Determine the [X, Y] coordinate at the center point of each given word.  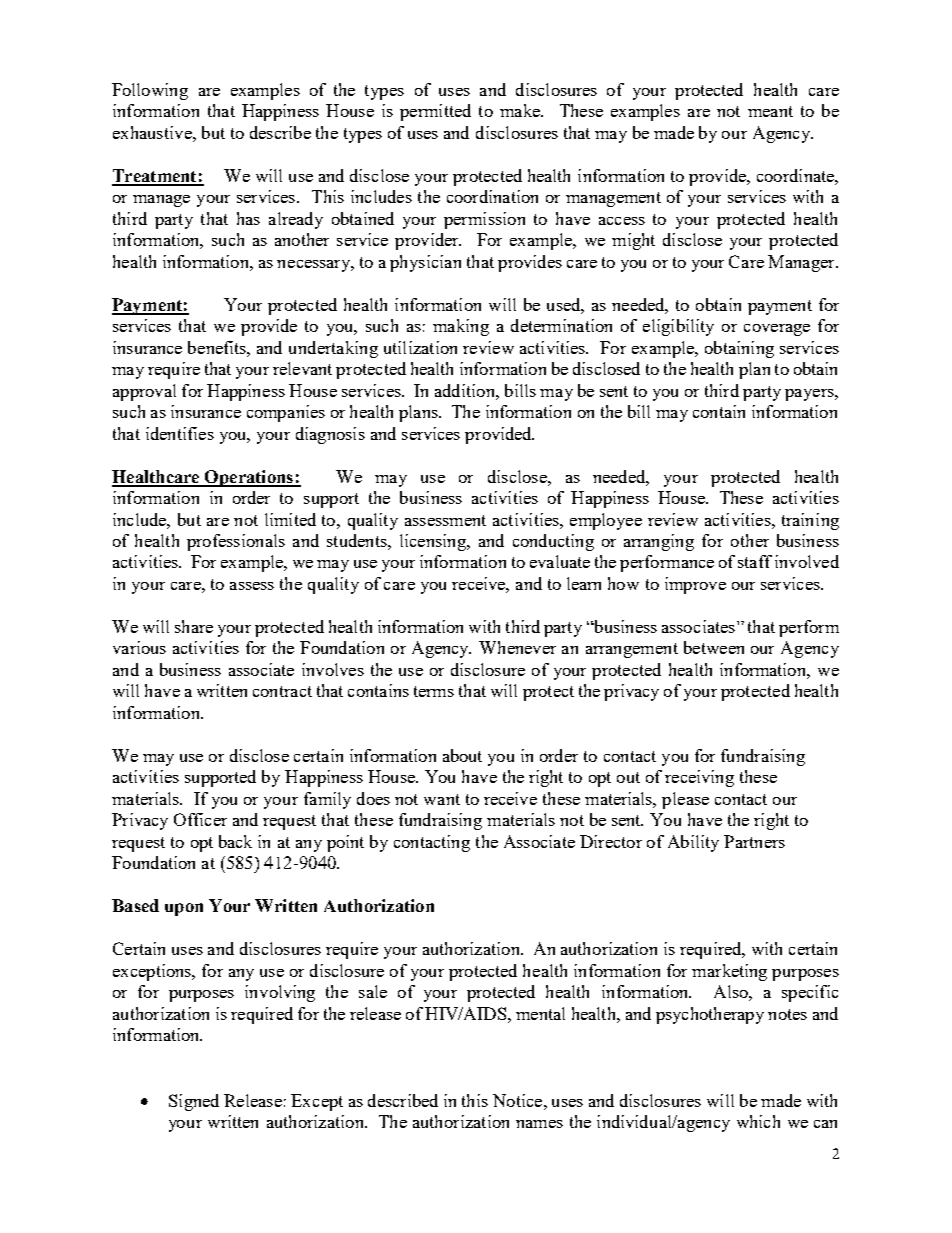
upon [184, 909]
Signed [194, 1102]
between [714, 647]
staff [755, 561]
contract [282, 691]
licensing [434, 542]
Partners [754, 841]
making [461, 327]
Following [150, 91]
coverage [777, 330]
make [521, 110]
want [442, 799]
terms [434, 691]
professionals [236, 542]
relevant [302, 368]
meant [770, 111]
